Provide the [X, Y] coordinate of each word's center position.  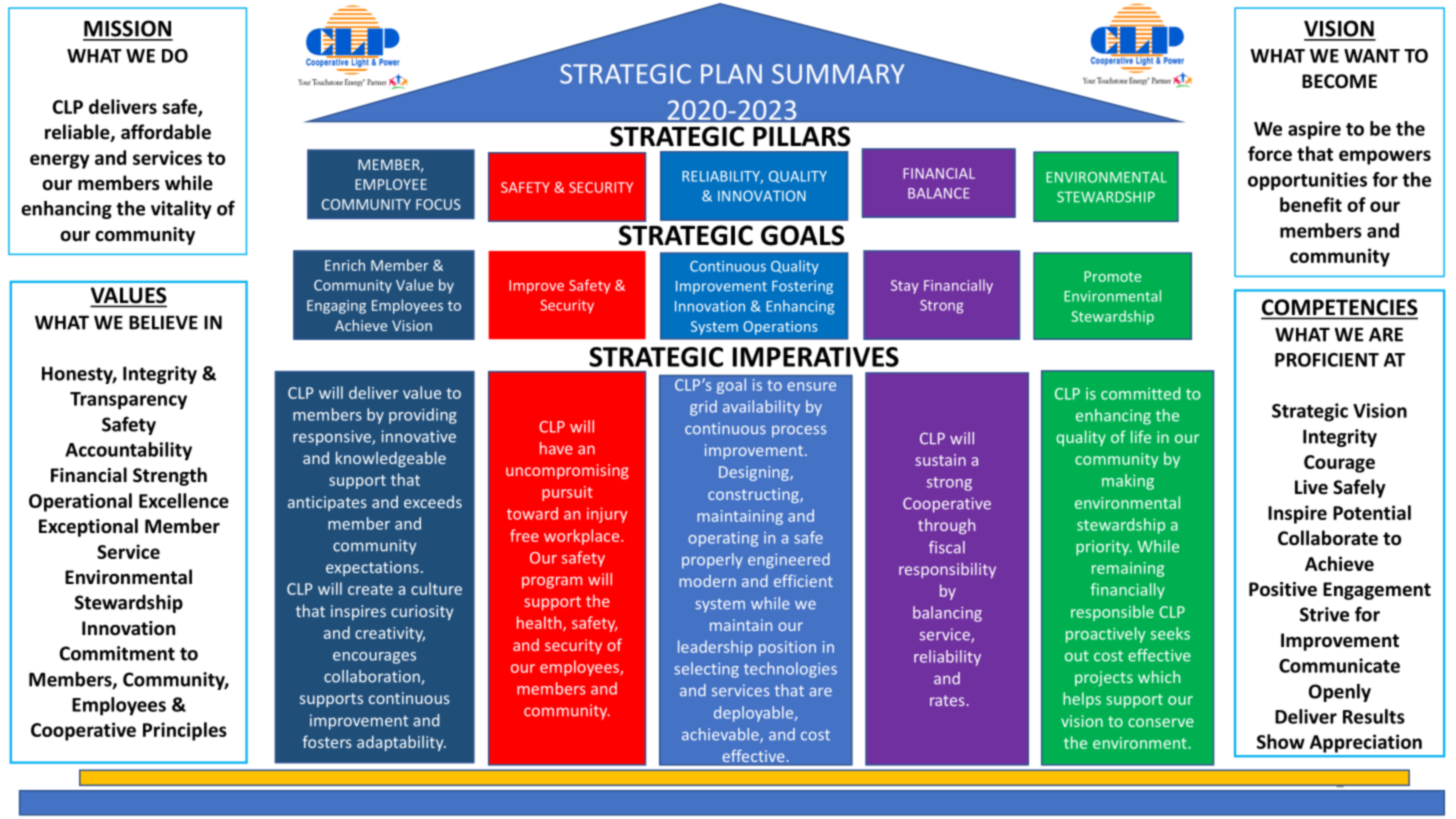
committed [1140, 393]
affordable [166, 132]
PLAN [731, 74]
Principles [185, 731]
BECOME [1339, 81]
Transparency [128, 401]
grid [703, 408]
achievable [721, 735]
